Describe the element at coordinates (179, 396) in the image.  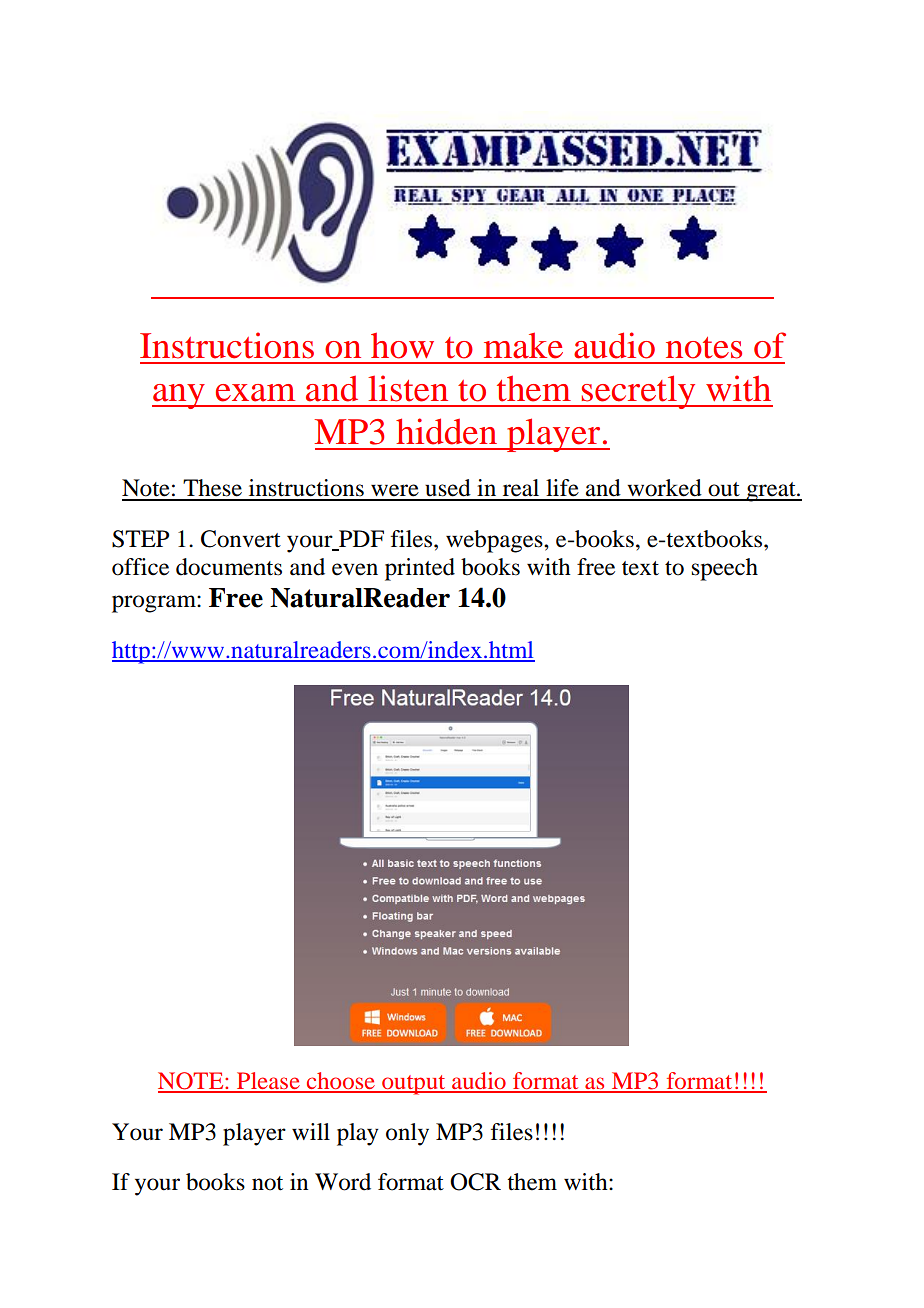
I see `any` at that location.
